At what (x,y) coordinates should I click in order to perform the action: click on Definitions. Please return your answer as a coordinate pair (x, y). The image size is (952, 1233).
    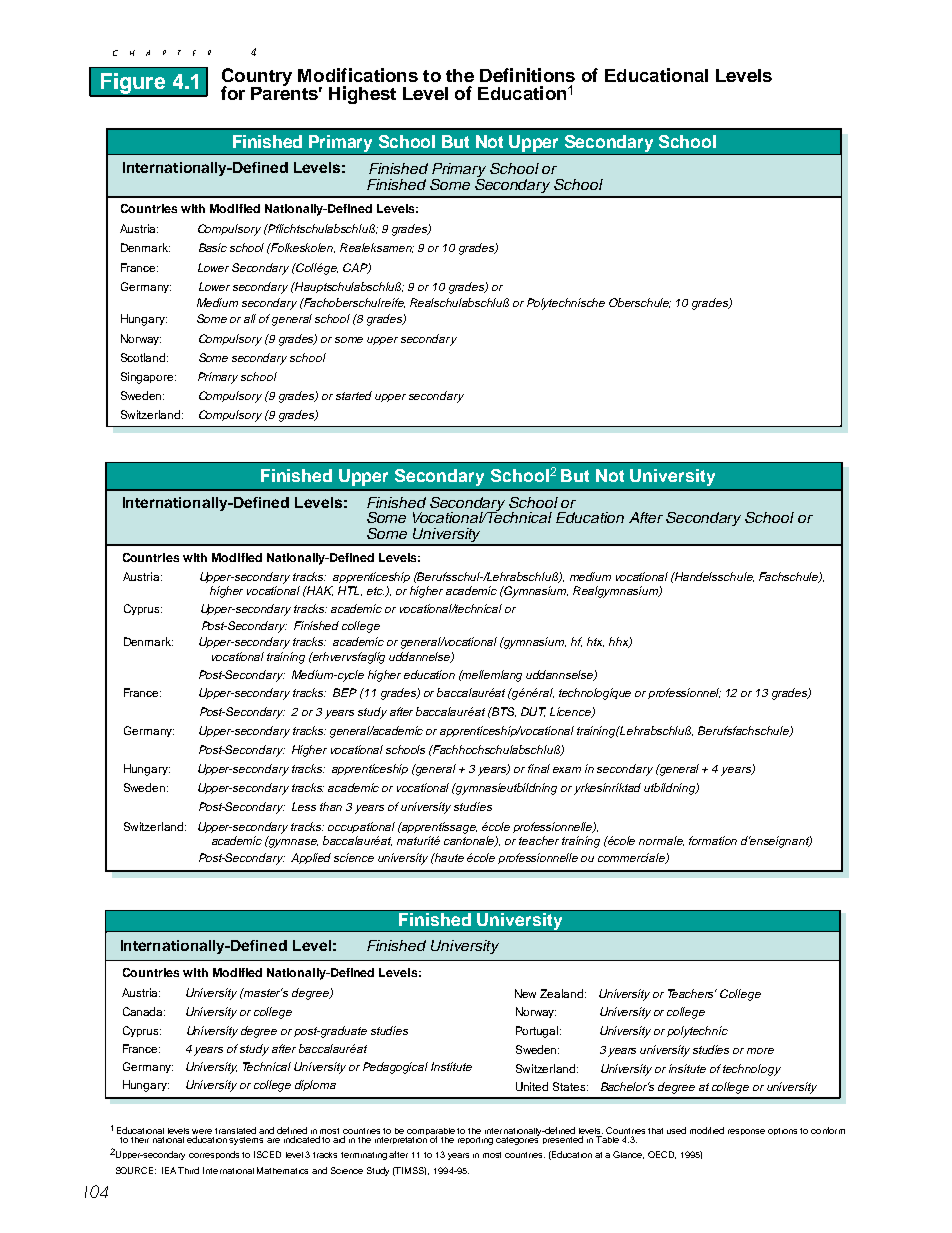
    Looking at the image, I should click on (527, 75).
